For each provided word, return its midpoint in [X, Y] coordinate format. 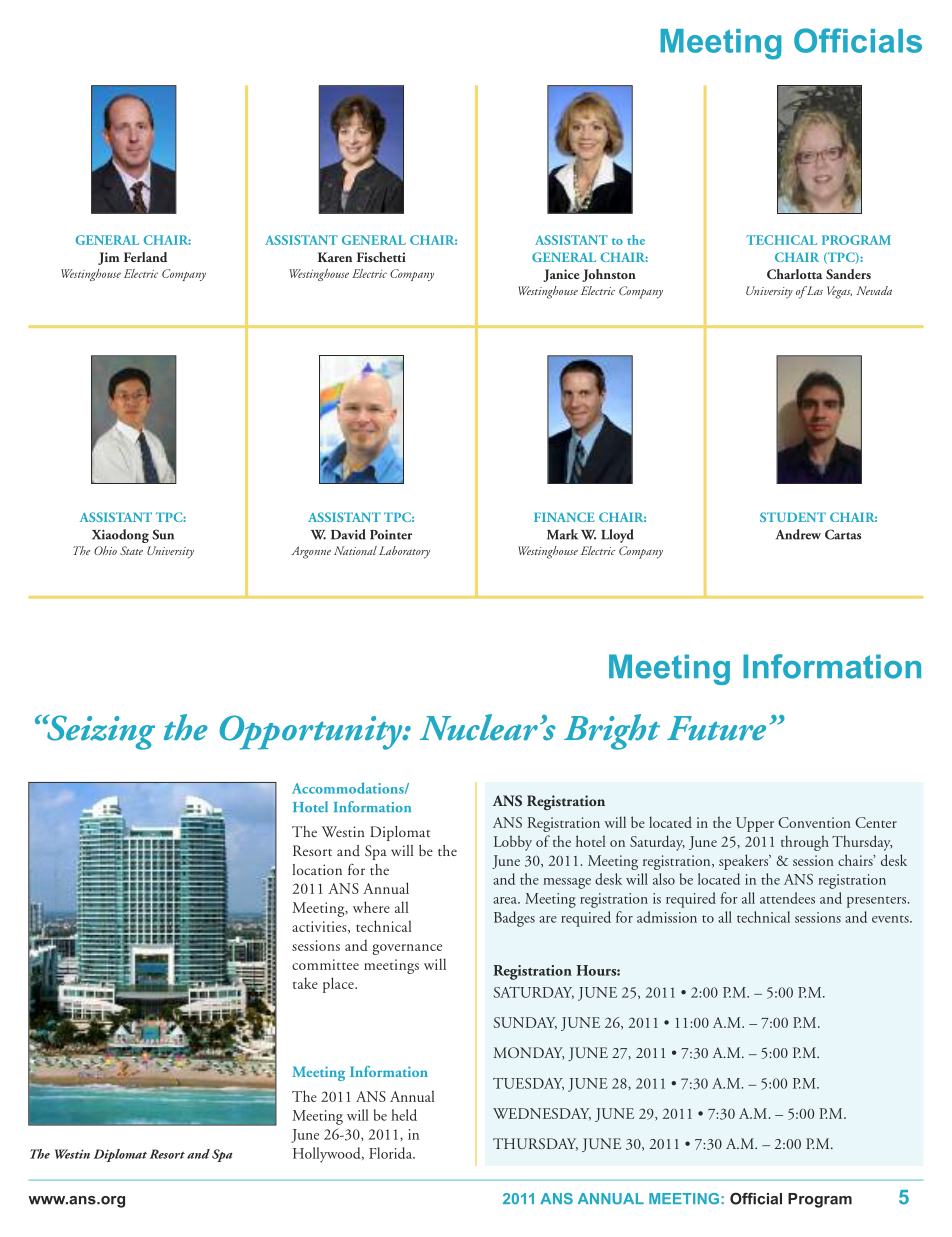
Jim [108, 258]
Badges [514, 919]
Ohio [105, 550]
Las [814, 290]
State [131, 550]
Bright [612, 732]
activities [320, 927]
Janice [561, 275]
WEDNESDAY [542, 1114]
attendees [787, 898]
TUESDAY [528, 1084]
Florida [392, 1153]
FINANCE [564, 517]
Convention [814, 822]
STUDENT [793, 517]
